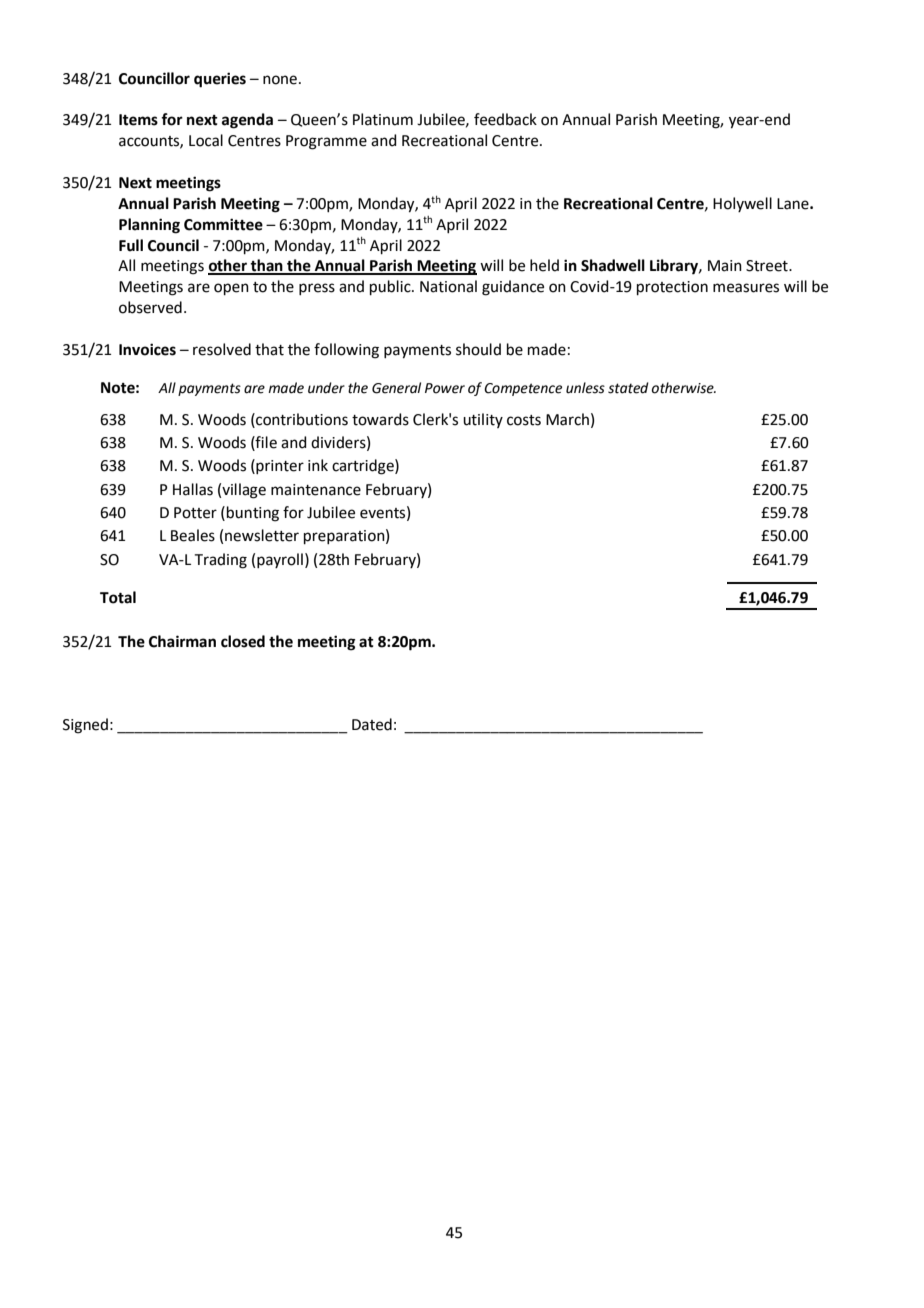 The image size is (924, 1308). Describe the element at coordinates (383, 119) in the screenshot. I see `Platinum` at that location.
